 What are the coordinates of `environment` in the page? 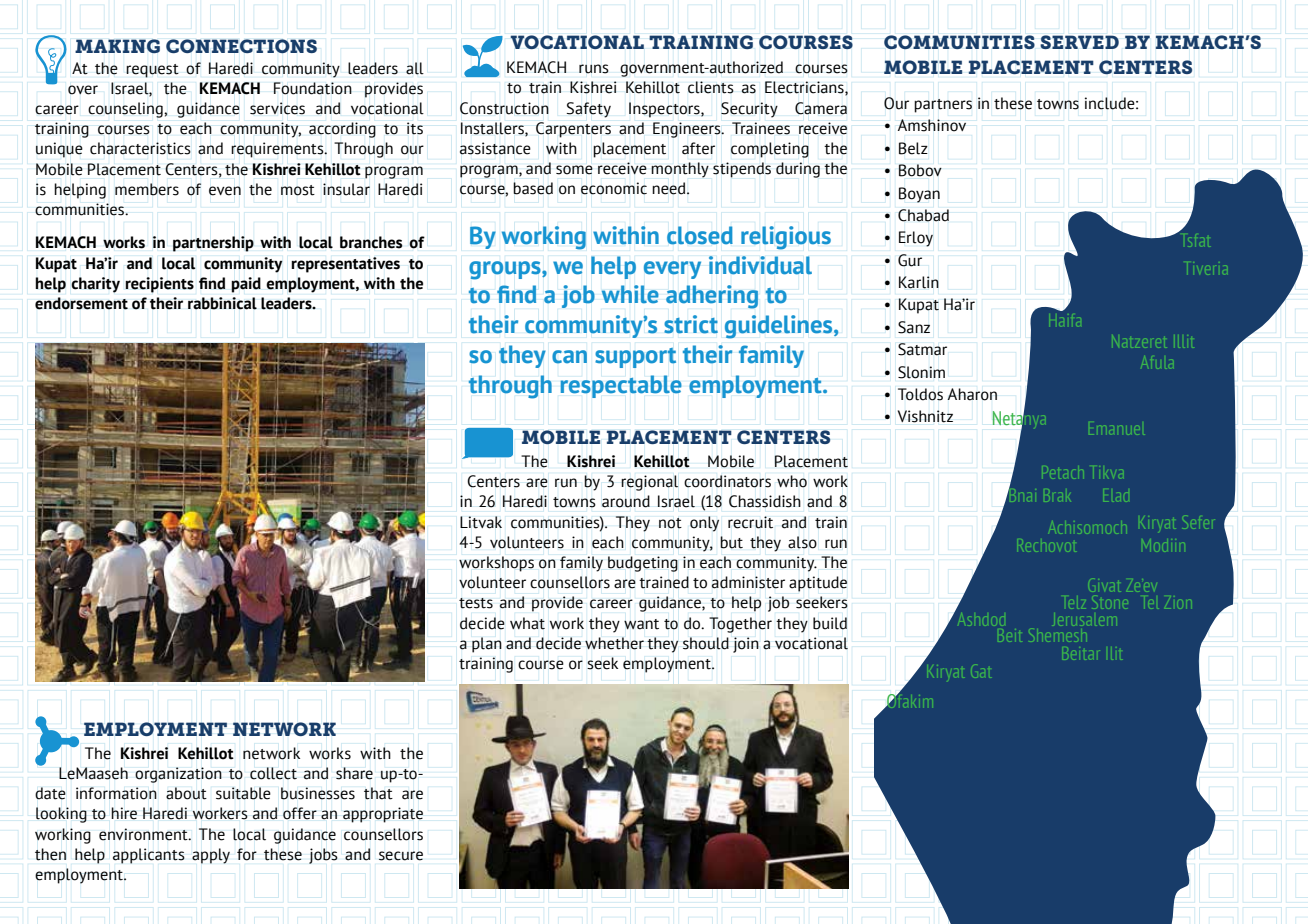 It's located at (144, 834).
